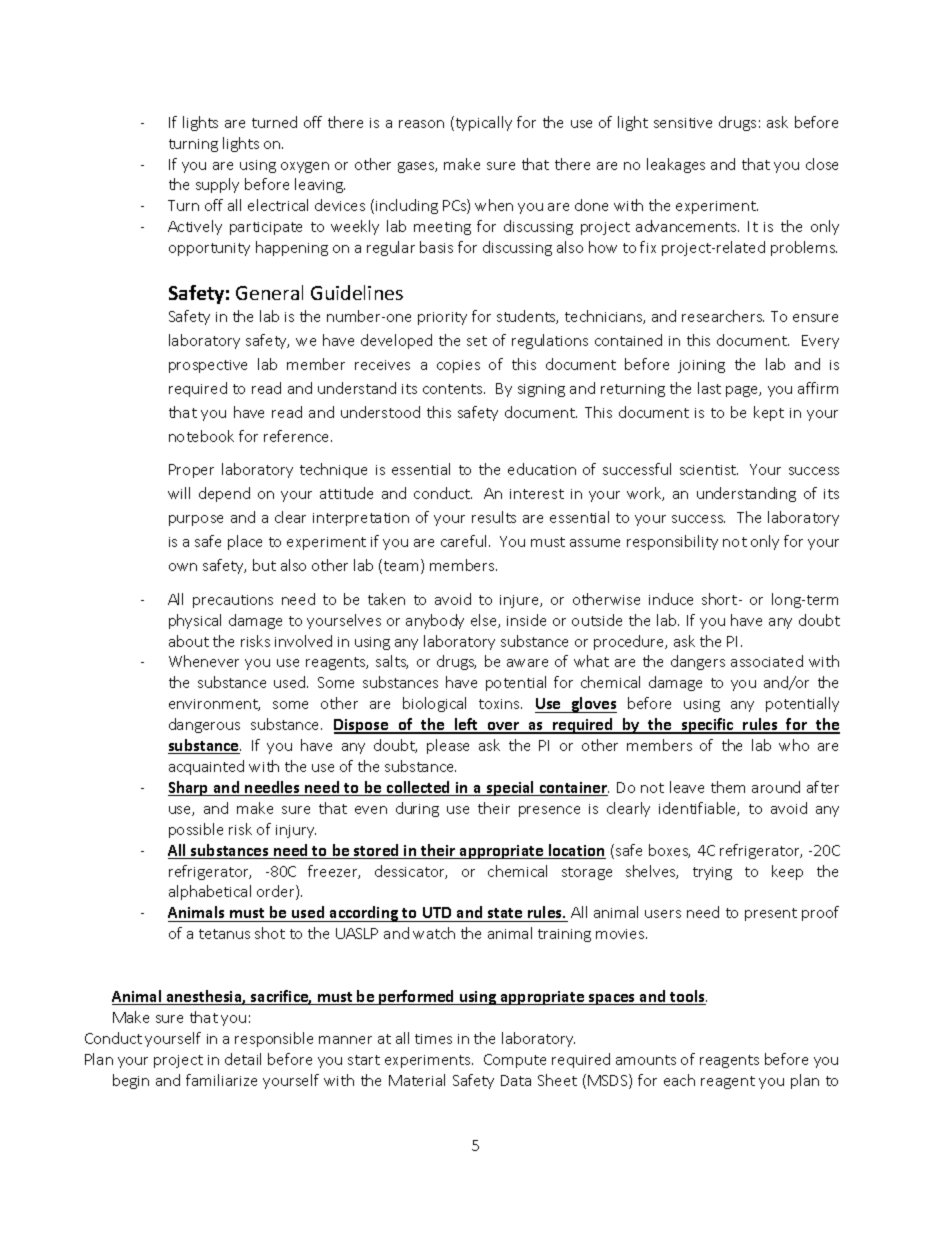  I want to click on supply, so click(217, 185).
